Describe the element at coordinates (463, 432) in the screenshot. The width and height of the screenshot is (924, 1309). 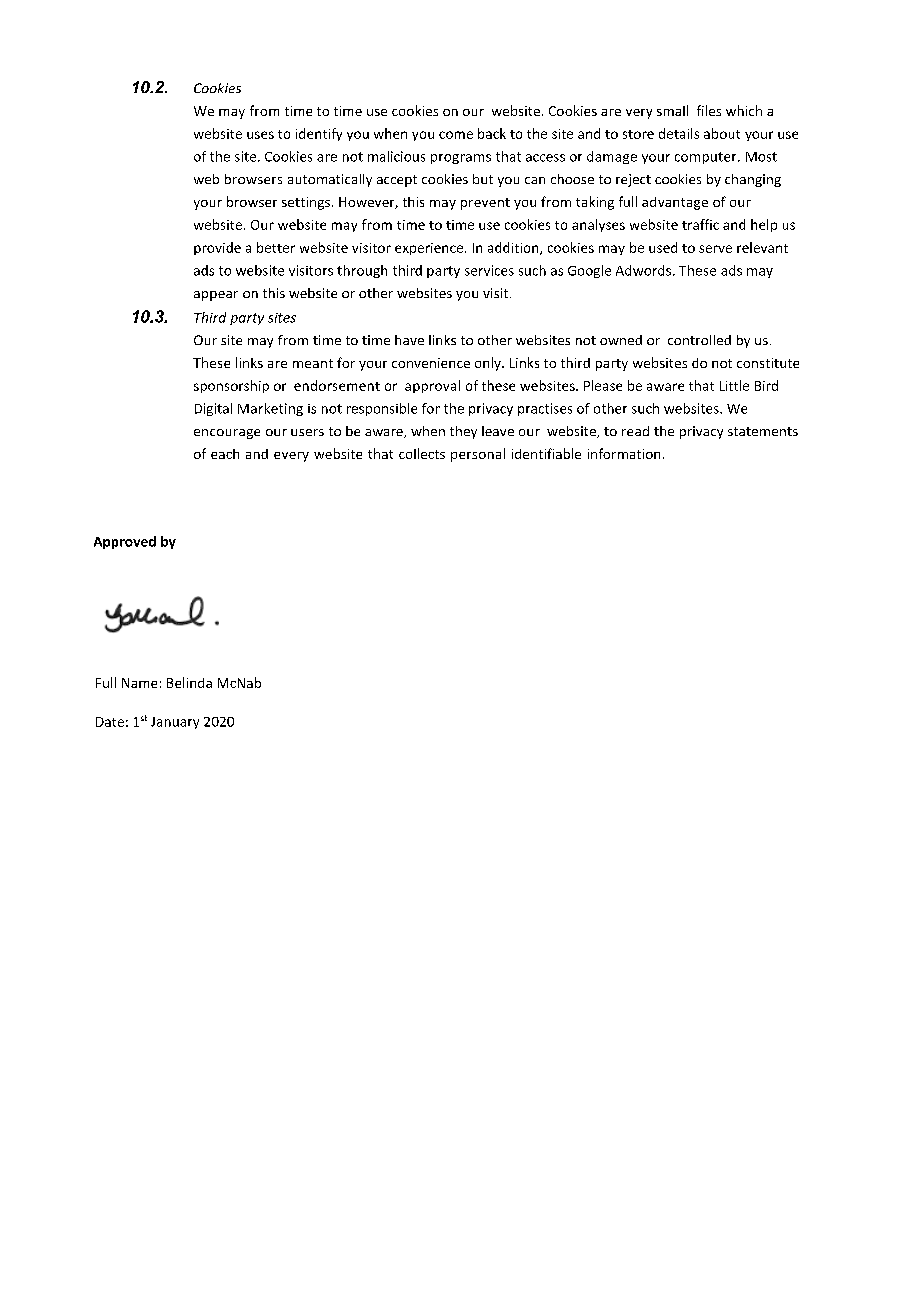
I see `they` at that location.
